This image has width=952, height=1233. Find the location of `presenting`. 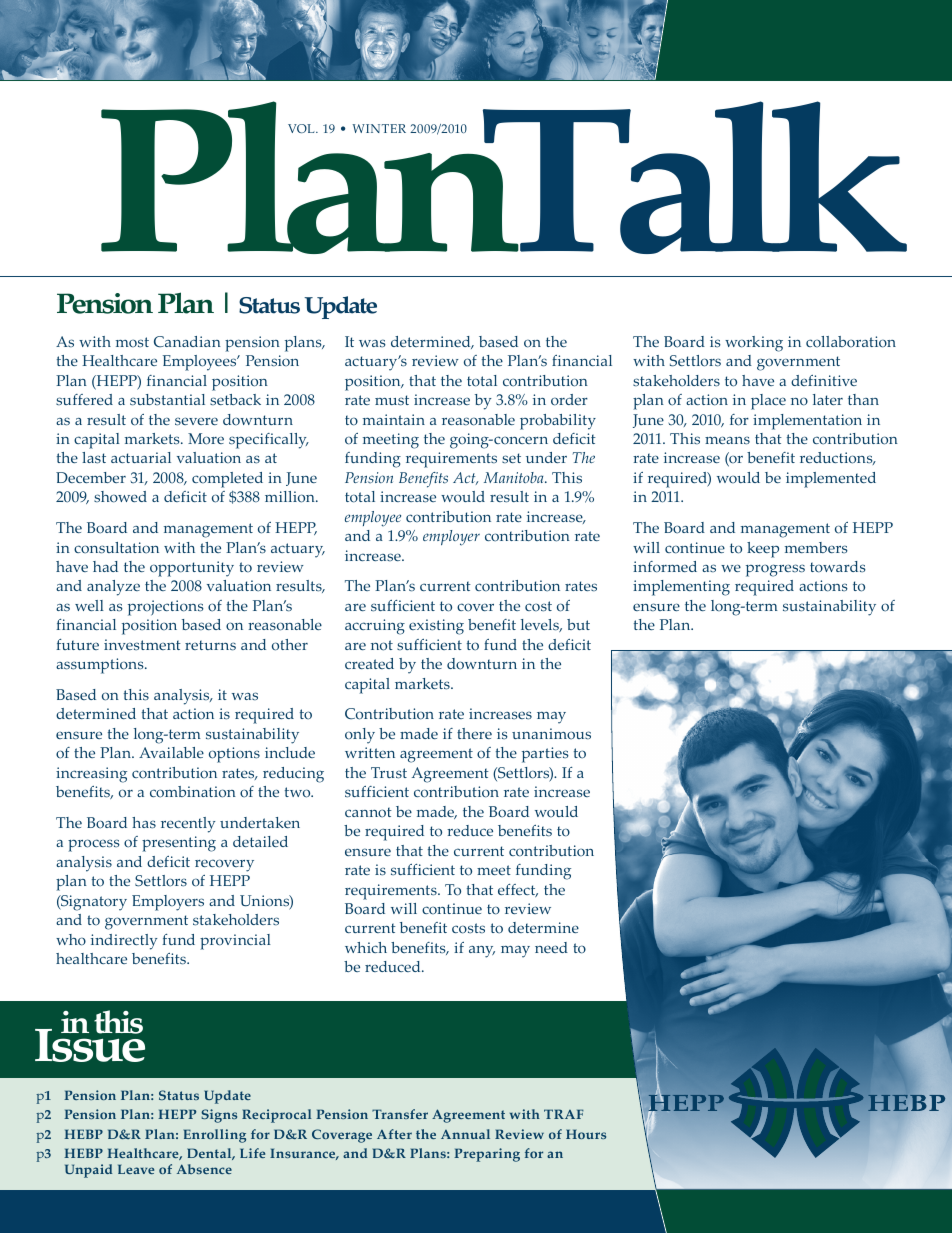

presenting is located at coordinates (179, 844).
